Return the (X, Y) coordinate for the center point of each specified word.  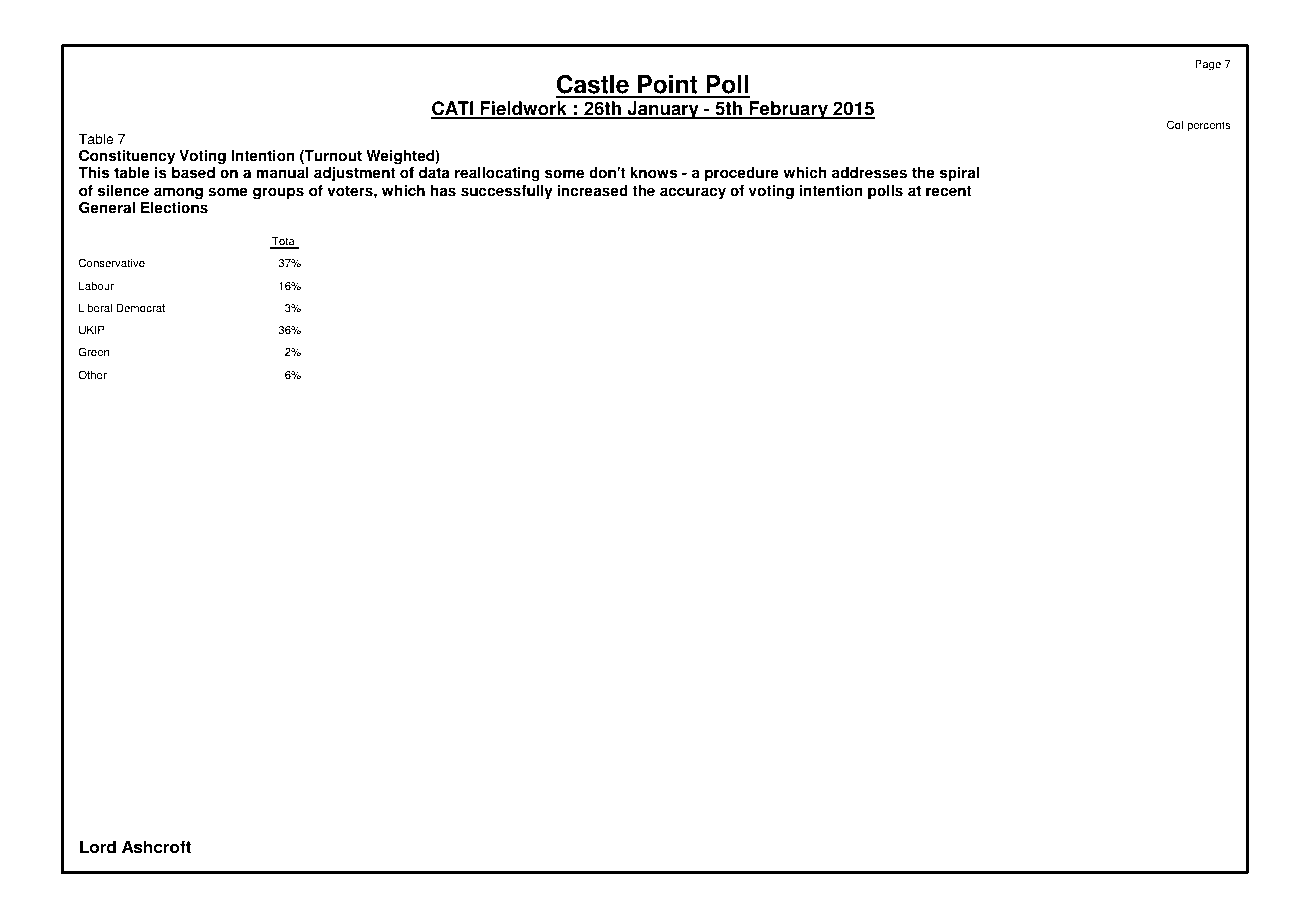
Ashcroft (156, 847)
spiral (959, 174)
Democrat (140, 308)
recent (948, 191)
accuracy (693, 193)
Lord (98, 847)
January (663, 110)
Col (1175, 125)
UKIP (92, 330)
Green (94, 352)
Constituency (127, 157)
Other (92, 375)
